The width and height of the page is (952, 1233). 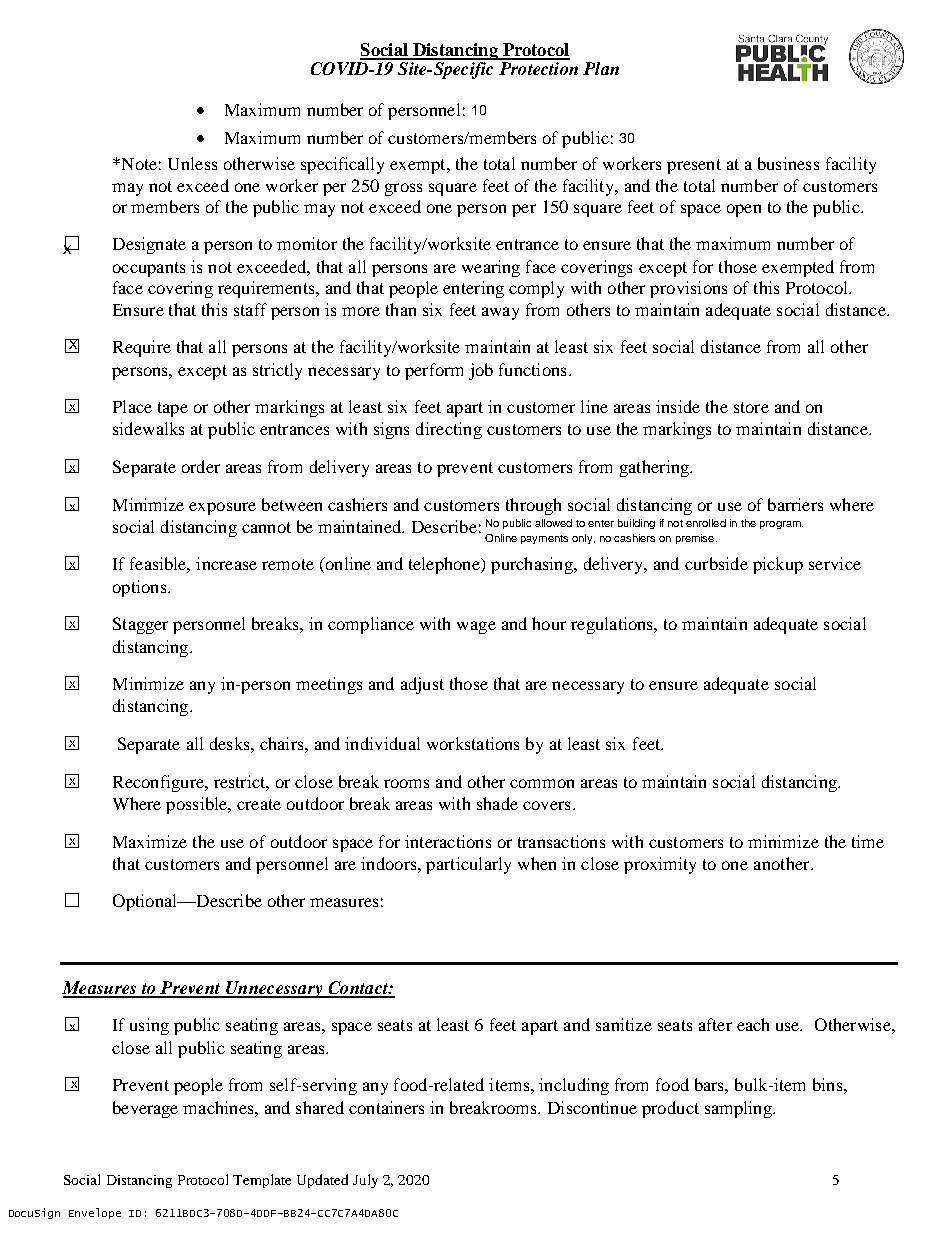 What do you see at coordinates (537, 67) in the page?
I see `Protection` at bounding box center [537, 67].
